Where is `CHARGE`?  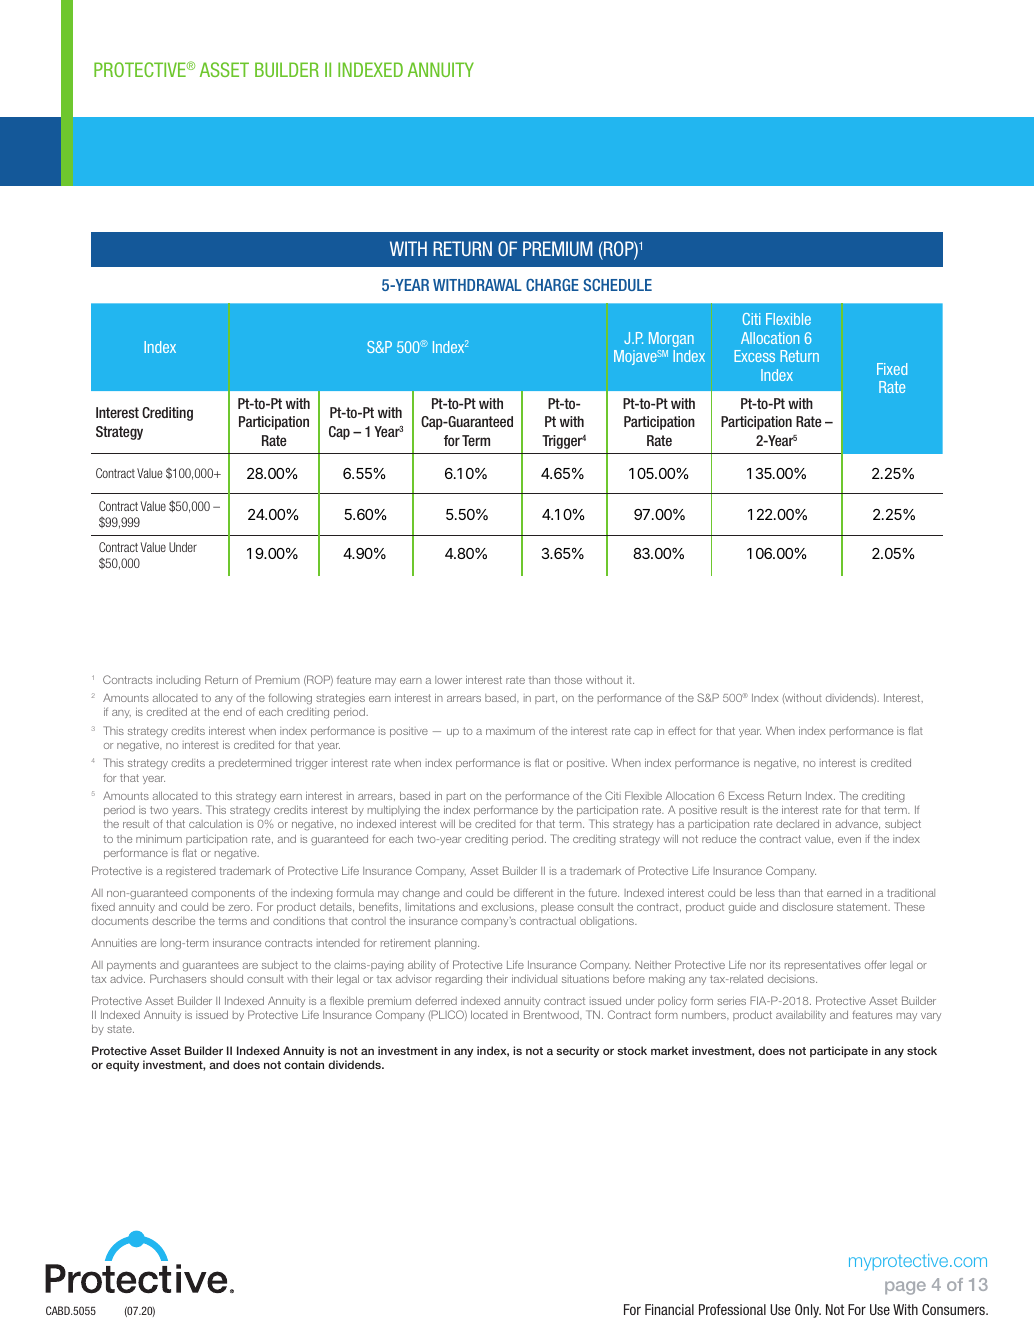
CHARGE is located at coordinates (552, 285).
